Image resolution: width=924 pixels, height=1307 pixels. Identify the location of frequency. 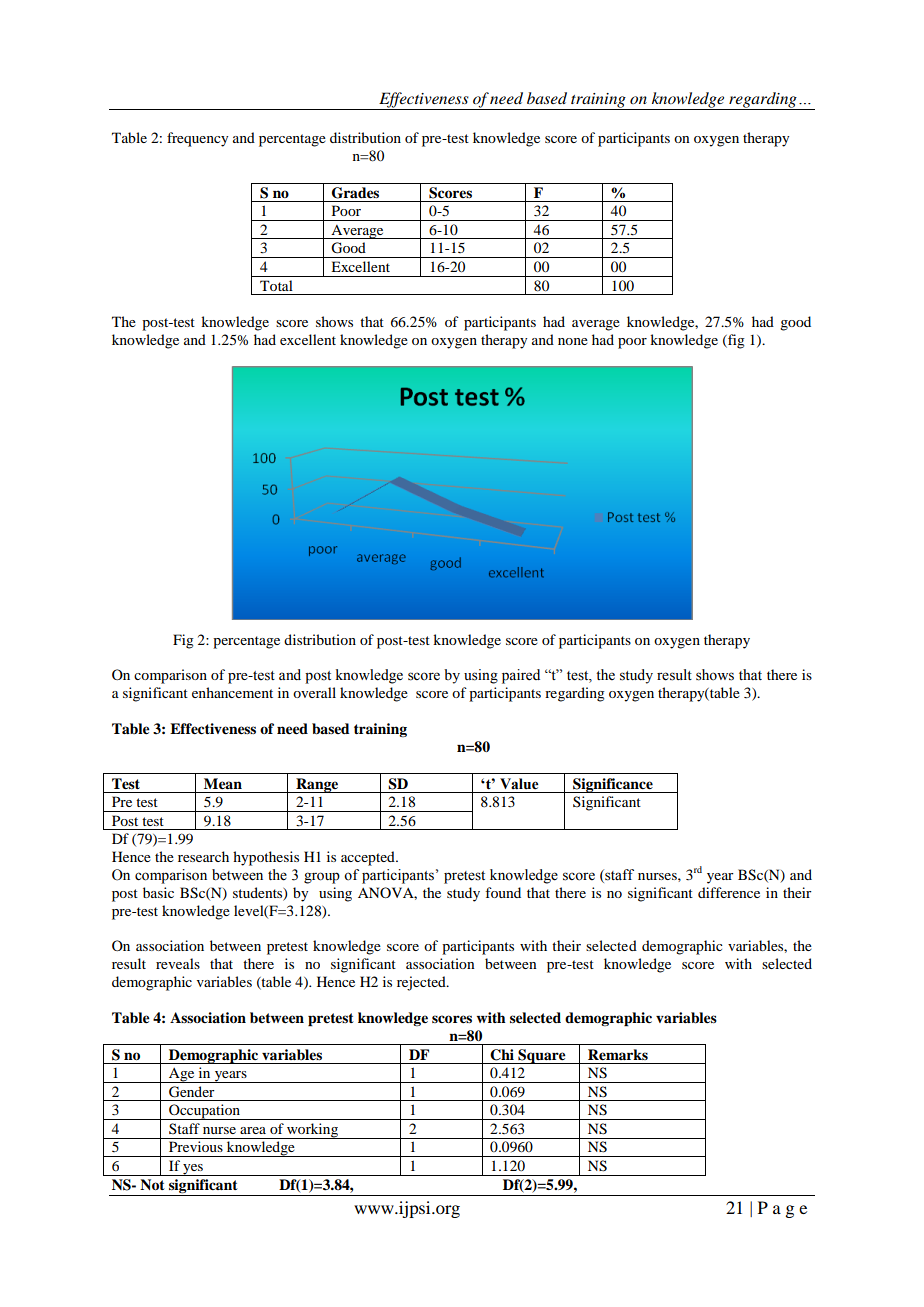
(197, 139).
